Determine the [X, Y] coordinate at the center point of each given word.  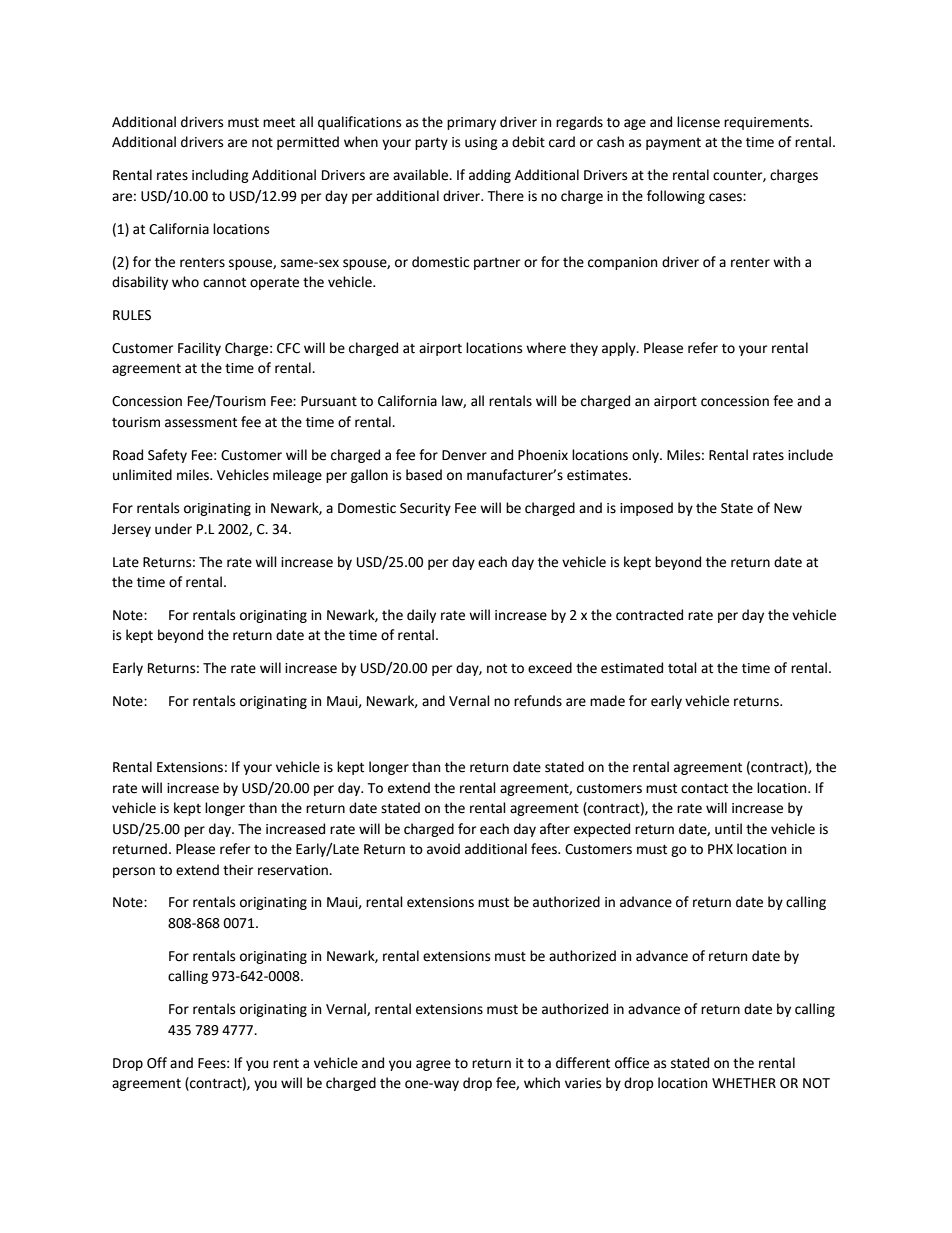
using [481, 143]
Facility [199, 349]
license [698, 122]
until [728, 829]
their [238, 870]
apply [620, 349]
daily [421, 616]
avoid [443, 849]
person [134, 872]
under [173, 529]
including [220, 176]
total [682, 668]
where [546, 348]
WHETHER [744, 1083]
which [542, 1083]
